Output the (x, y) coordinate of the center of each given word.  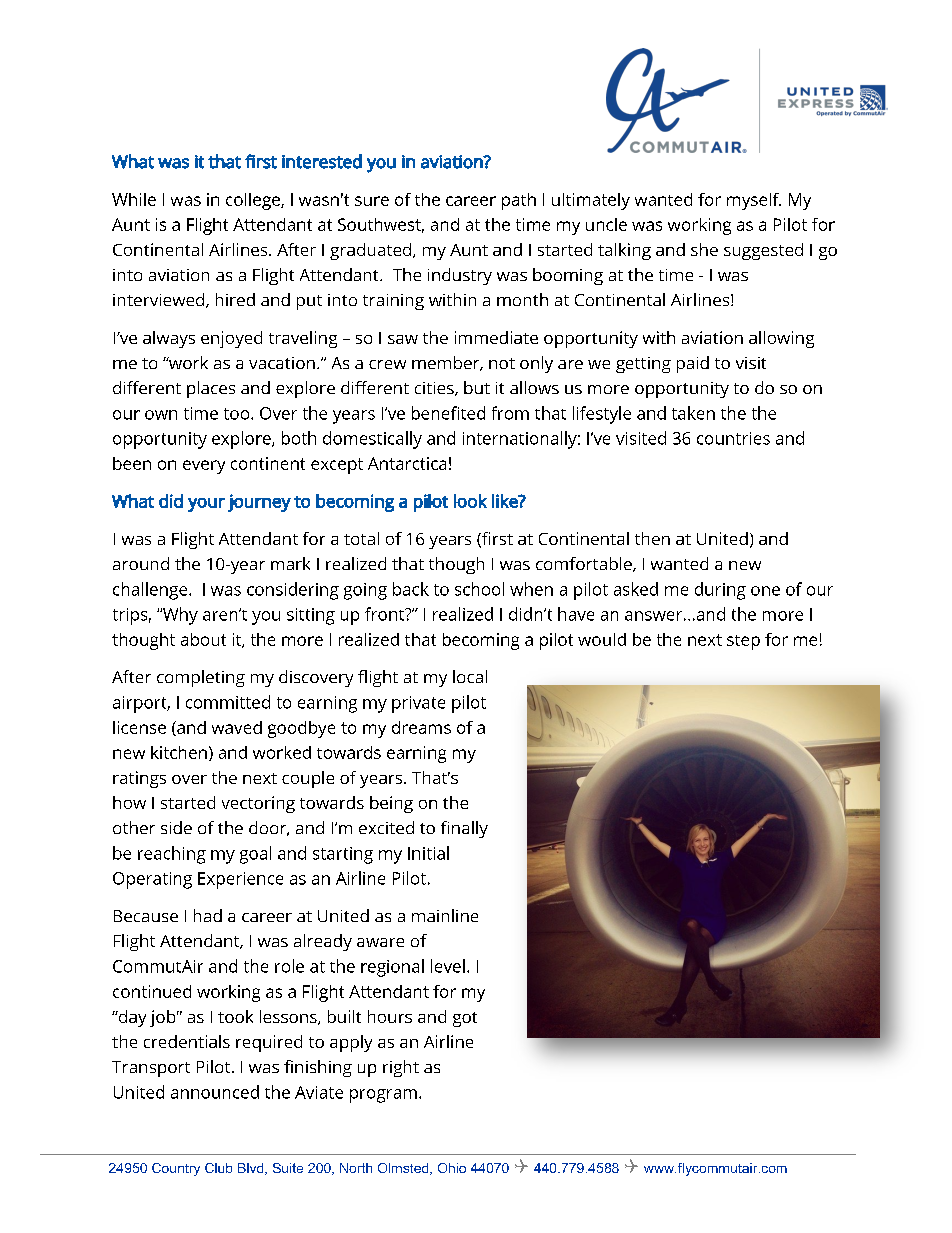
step (743, 642)
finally (464, 829)
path (519, 201)
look (470, 501)
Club (218, 1168)
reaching (172, 855)
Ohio (452, 1168)
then (652, 538)
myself (754, 201)
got (465, 1019)
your (206, 505)
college (254, 201)
